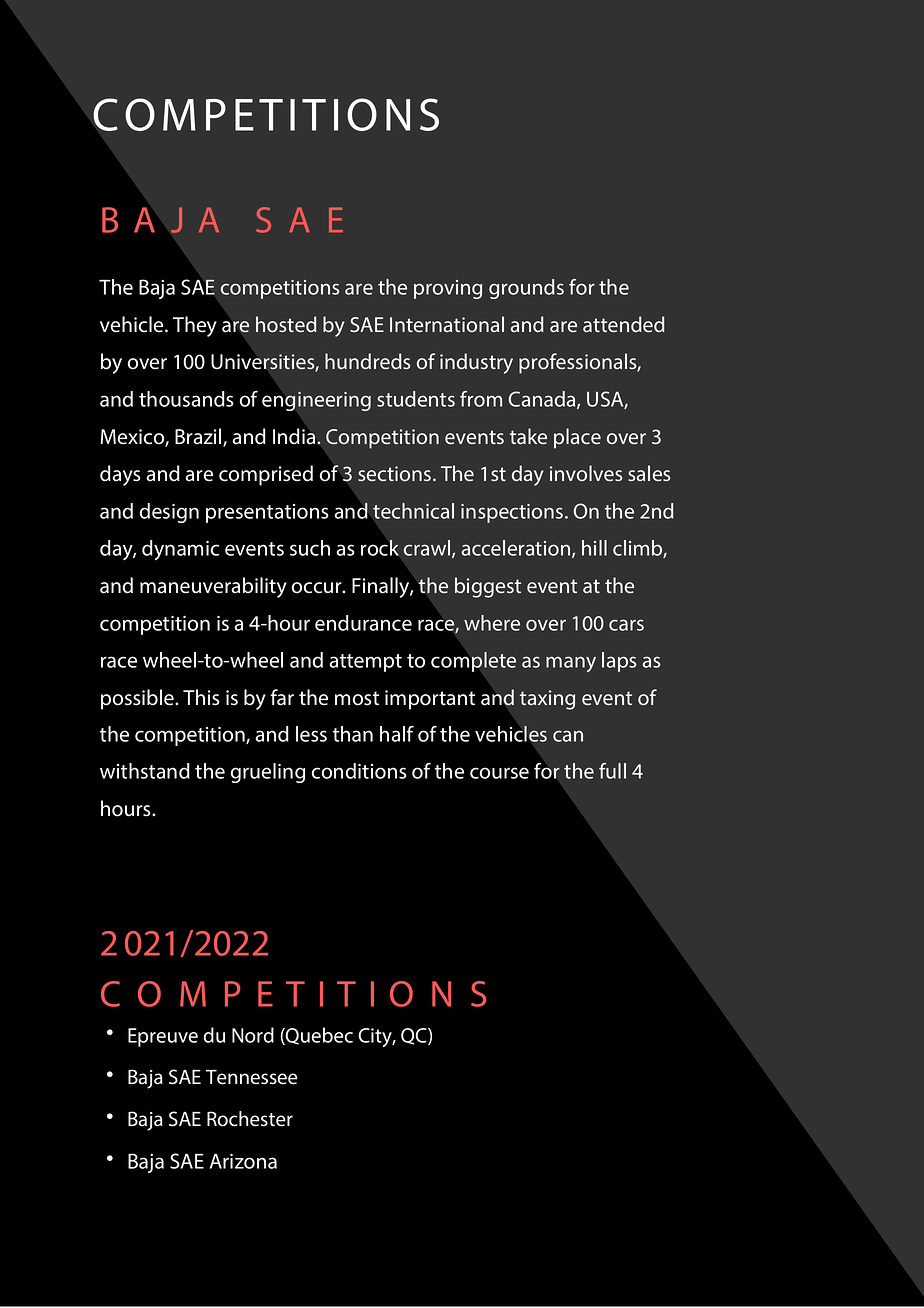 The image size is (924, 1308). What do you see at coordinates (243, 1161) in the screenshot?
I see `Arizona` at bounding box center [243, 1161].
